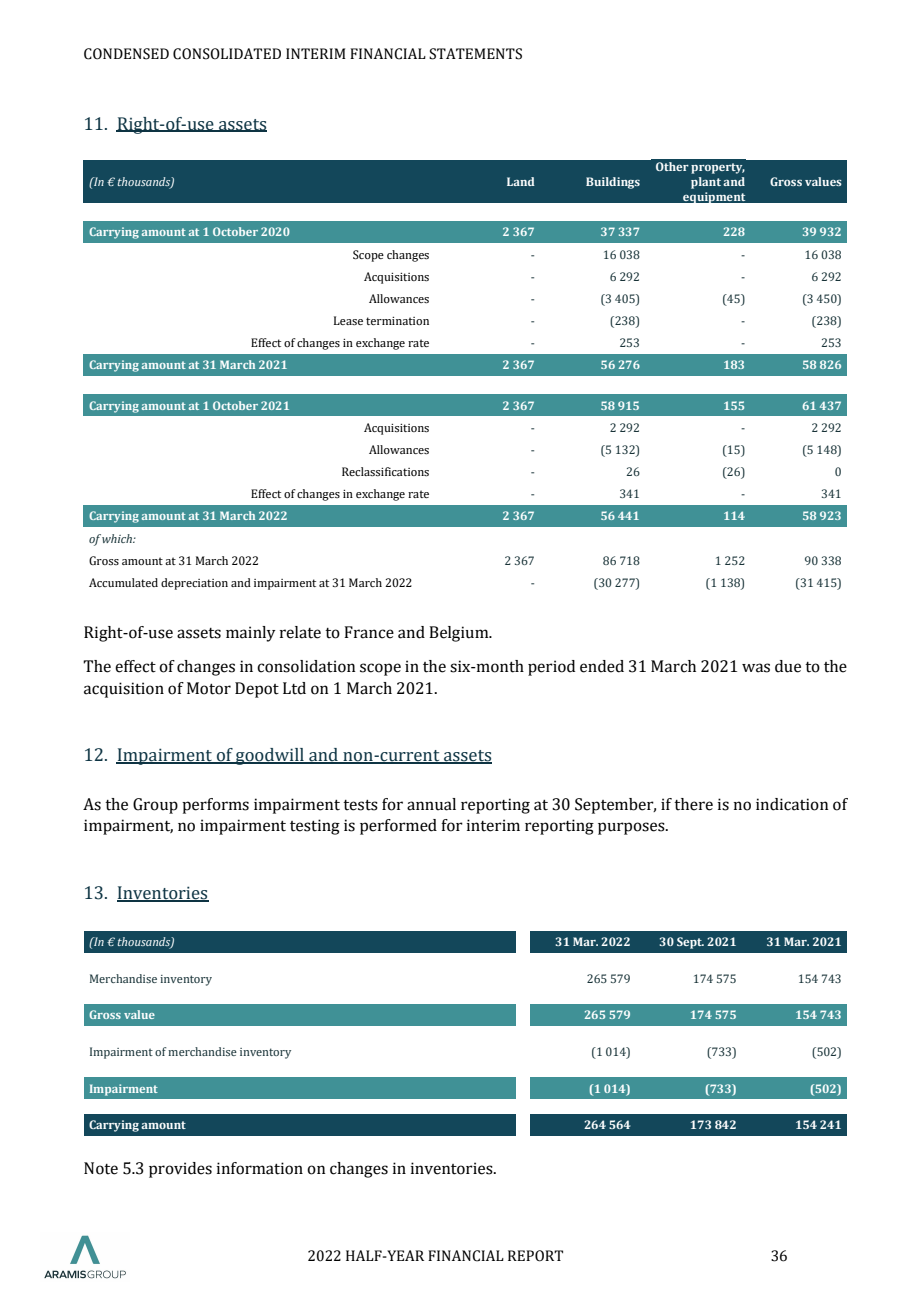 The width and height of the screenshot is (924, 1308). What do you see at coordinates (227, 54) in the screenshot?
I see `CONSOLIDATED` at bounding box center [227, 54].
